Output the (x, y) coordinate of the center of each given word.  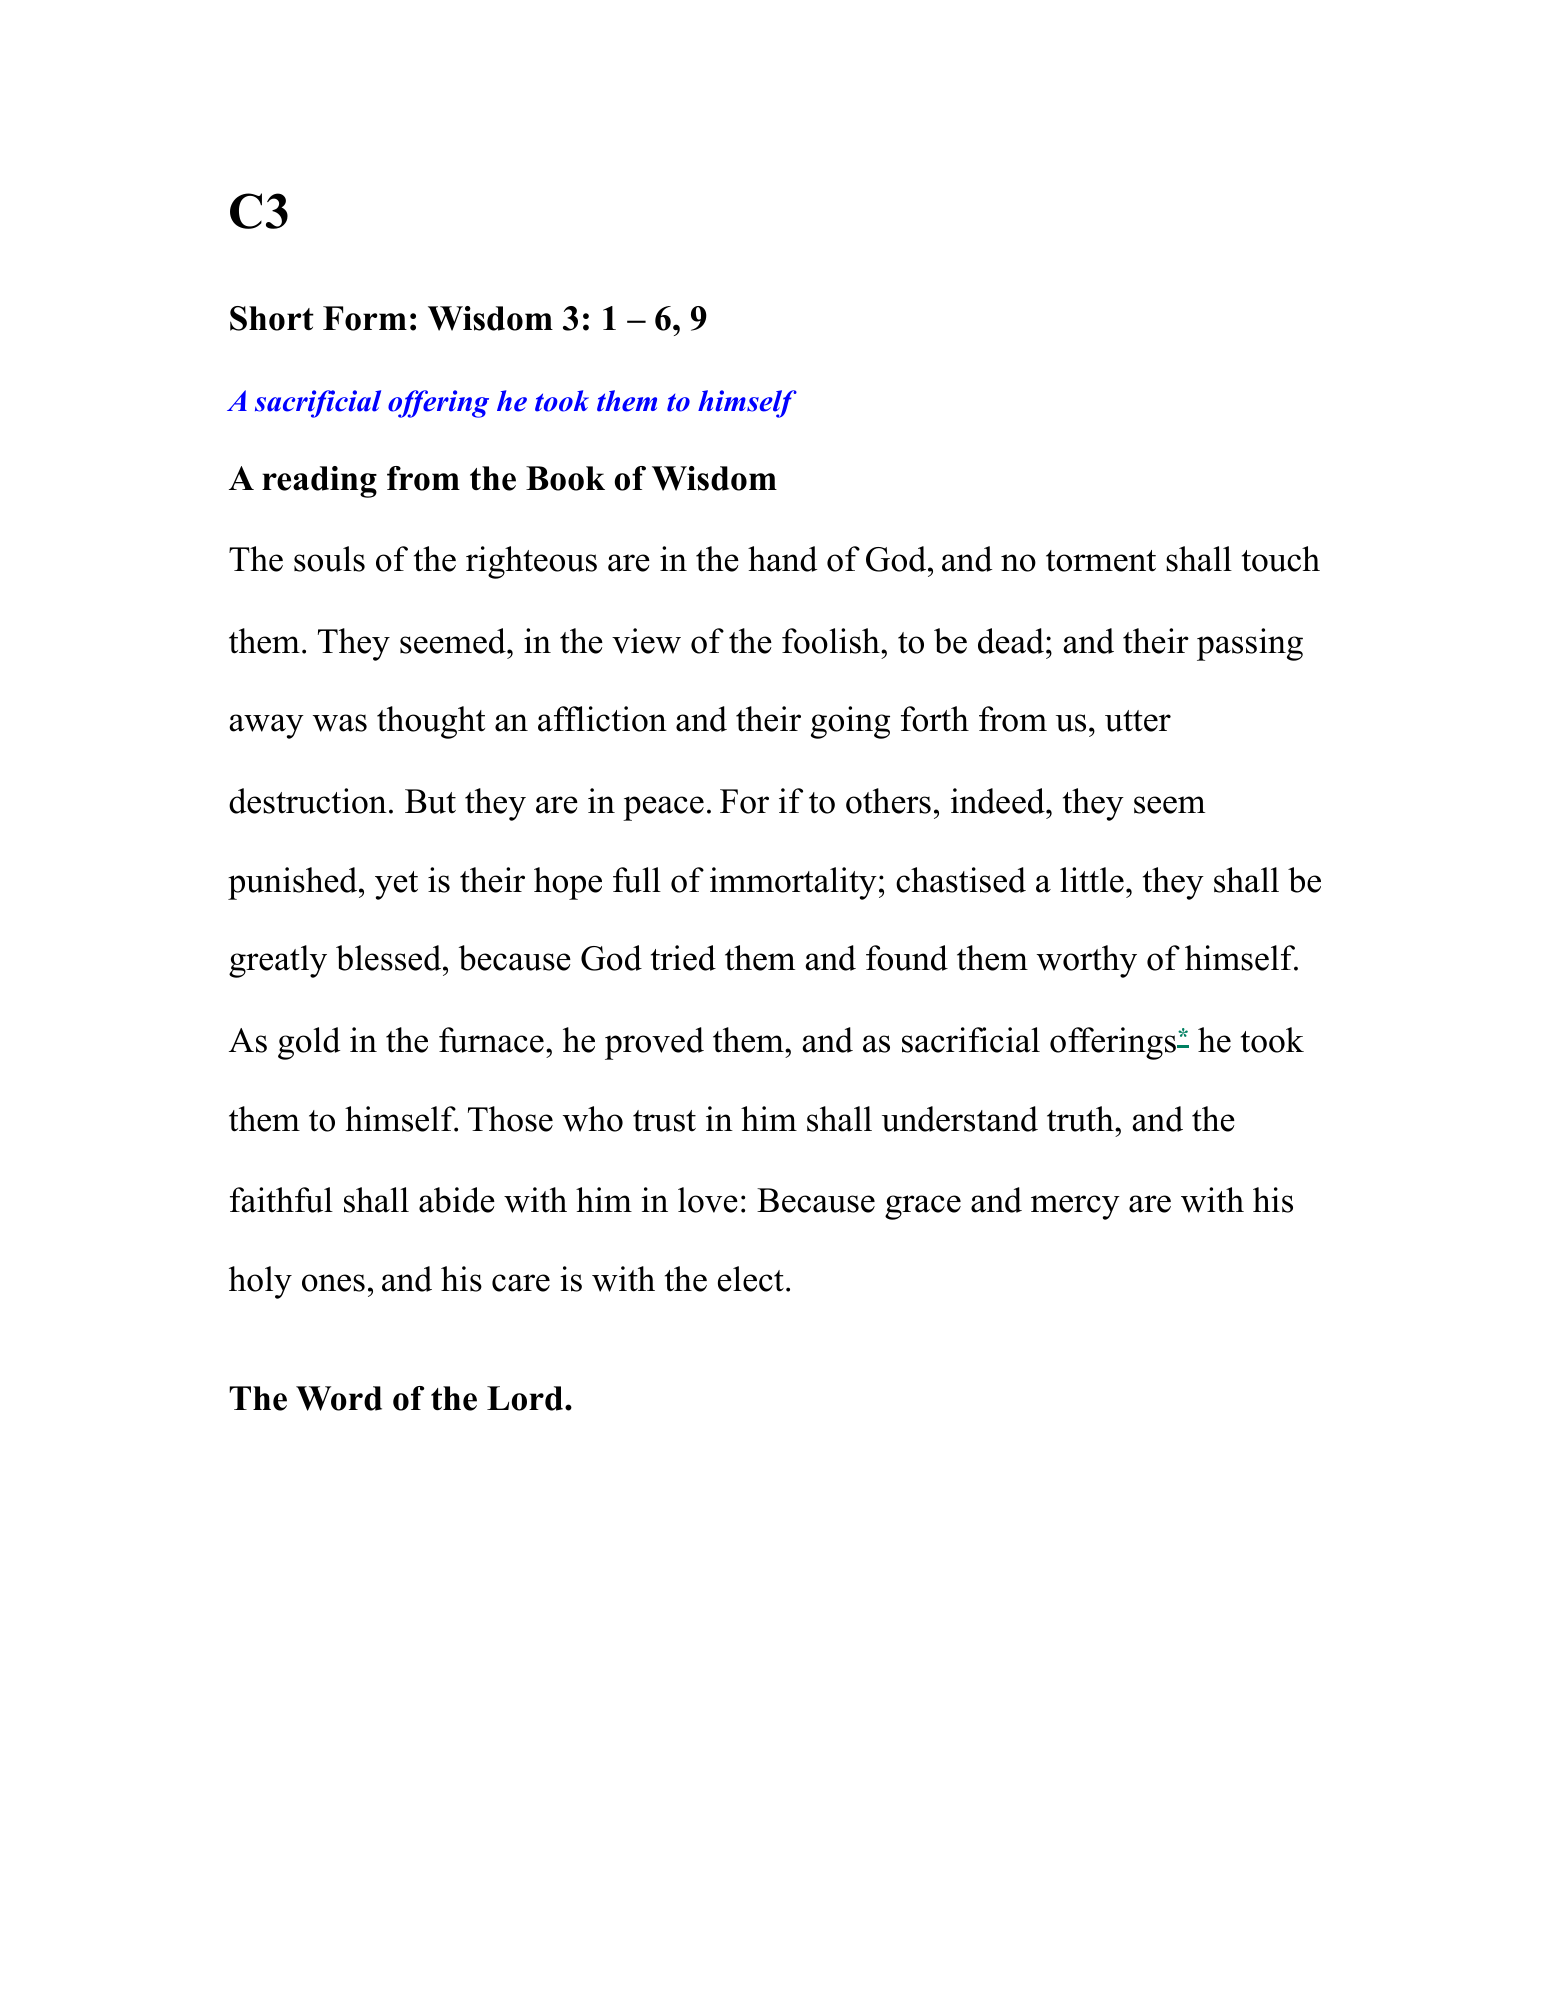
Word (339, 1398)
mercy (1075, 1207)
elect (751, 1279)
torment (1101, 561)
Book (565, 478)
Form (365, 318)
